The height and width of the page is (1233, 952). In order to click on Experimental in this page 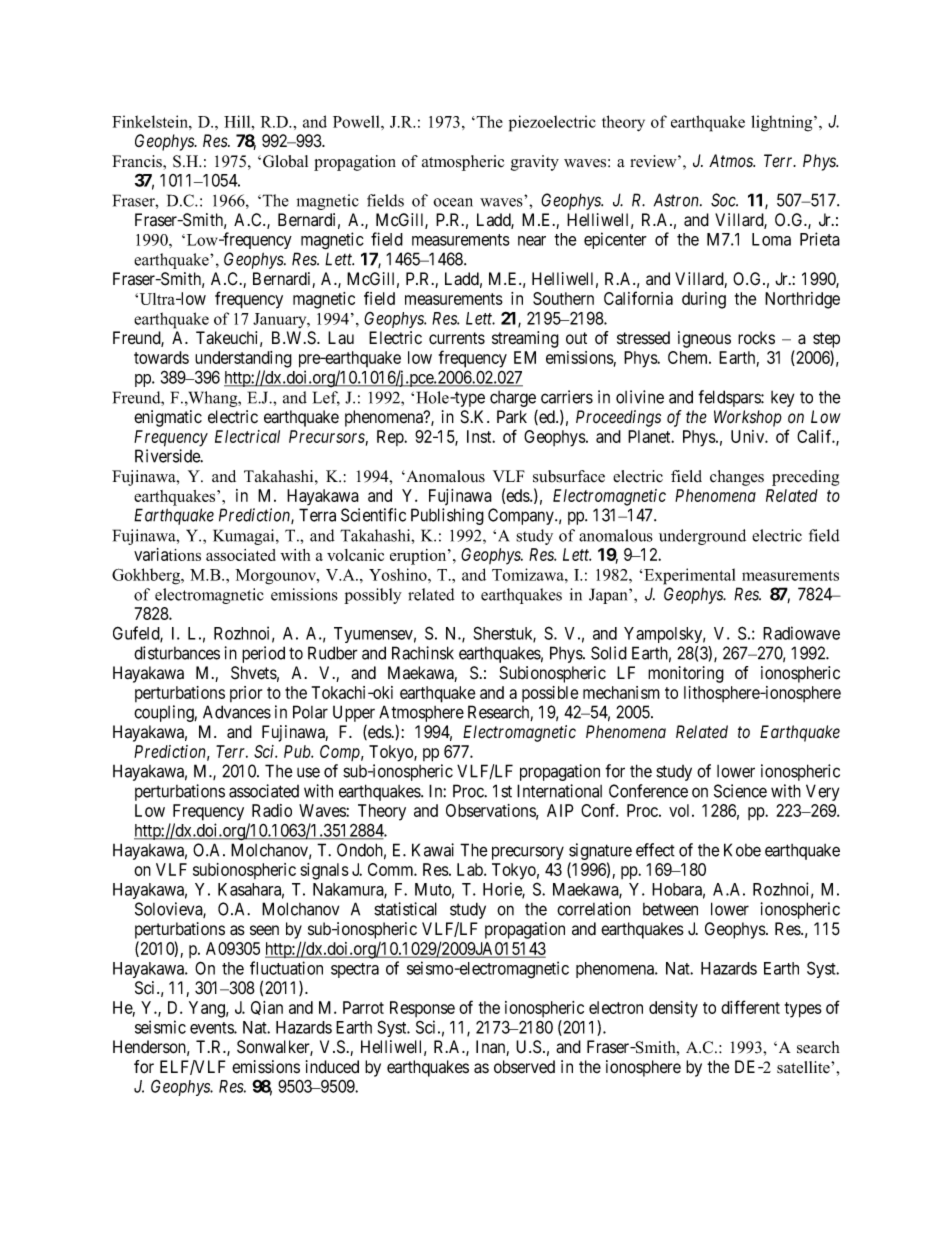, I will do `click(689, 576)`.
